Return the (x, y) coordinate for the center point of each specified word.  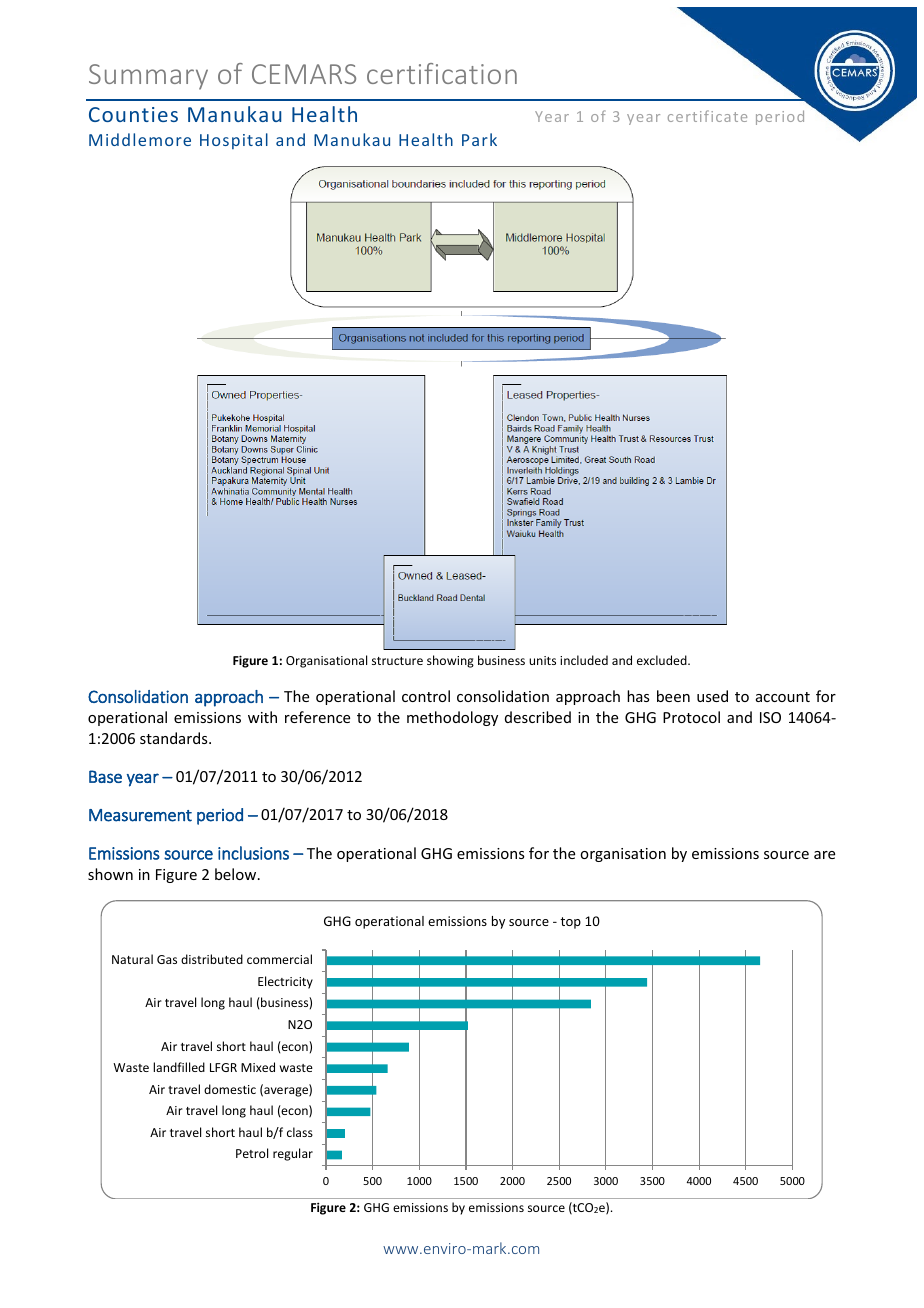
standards (175, 738)
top (570, 923)
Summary (148, 77)
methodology (452, 718)
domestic (230, 1089)
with (262, 717)
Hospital (234, 141)
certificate (707, 116)
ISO (770, 717)
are (824, 855)
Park (479, 139)
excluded (663, 660)
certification (442, 73)
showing (450, 661)
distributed (212, 959)
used (712, 696)
